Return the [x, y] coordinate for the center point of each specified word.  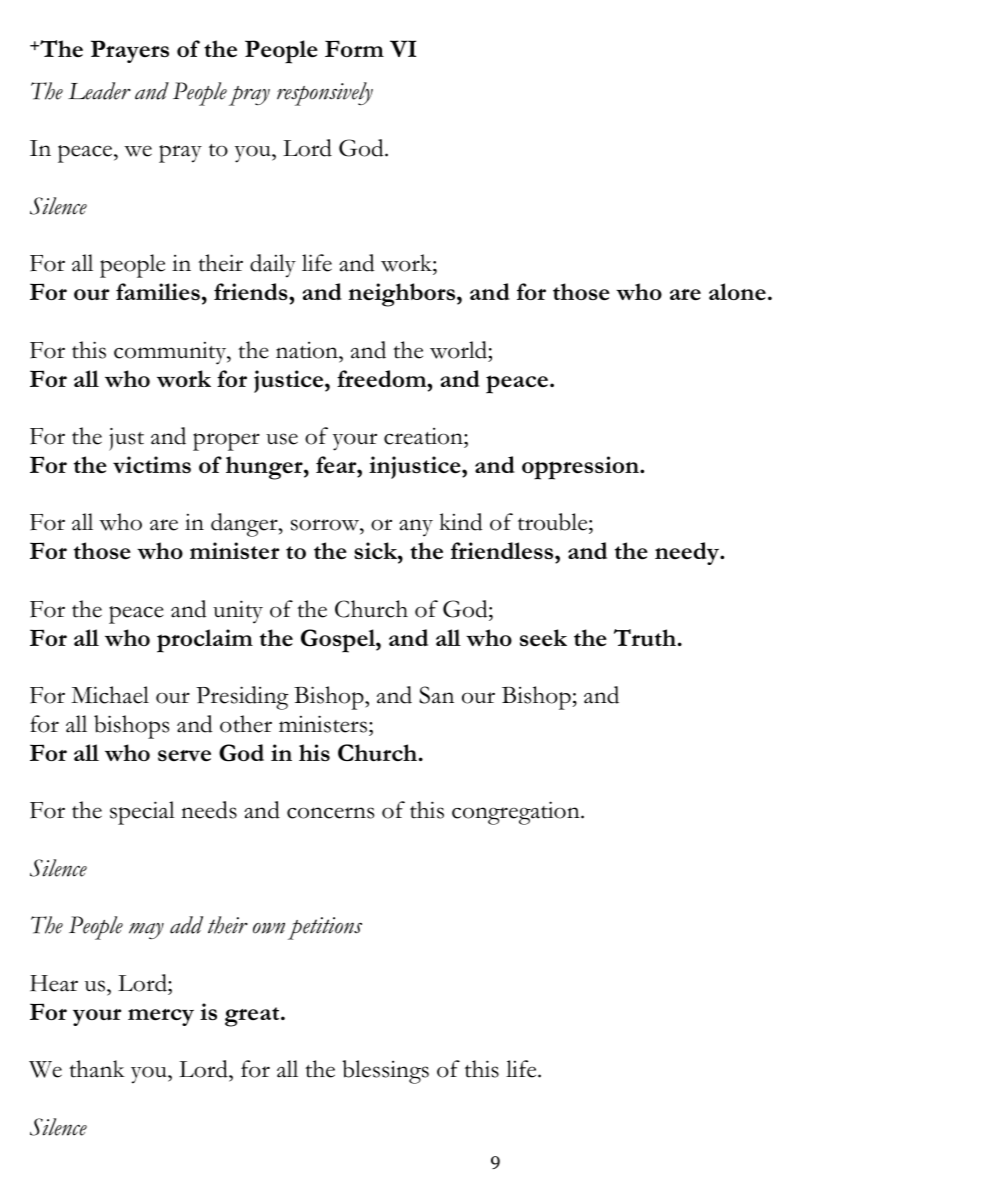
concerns [330, 813]
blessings [385, 1072]
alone [737, 291]
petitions [325, 928]
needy [688, 553]
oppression [581, 468]
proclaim [205, 641]
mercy [161, 1017]
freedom [383, 378]
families [158, 291]
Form [354, 48]
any [416, 527]
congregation [517, 813]
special [142, 813]
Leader [99, 91]
